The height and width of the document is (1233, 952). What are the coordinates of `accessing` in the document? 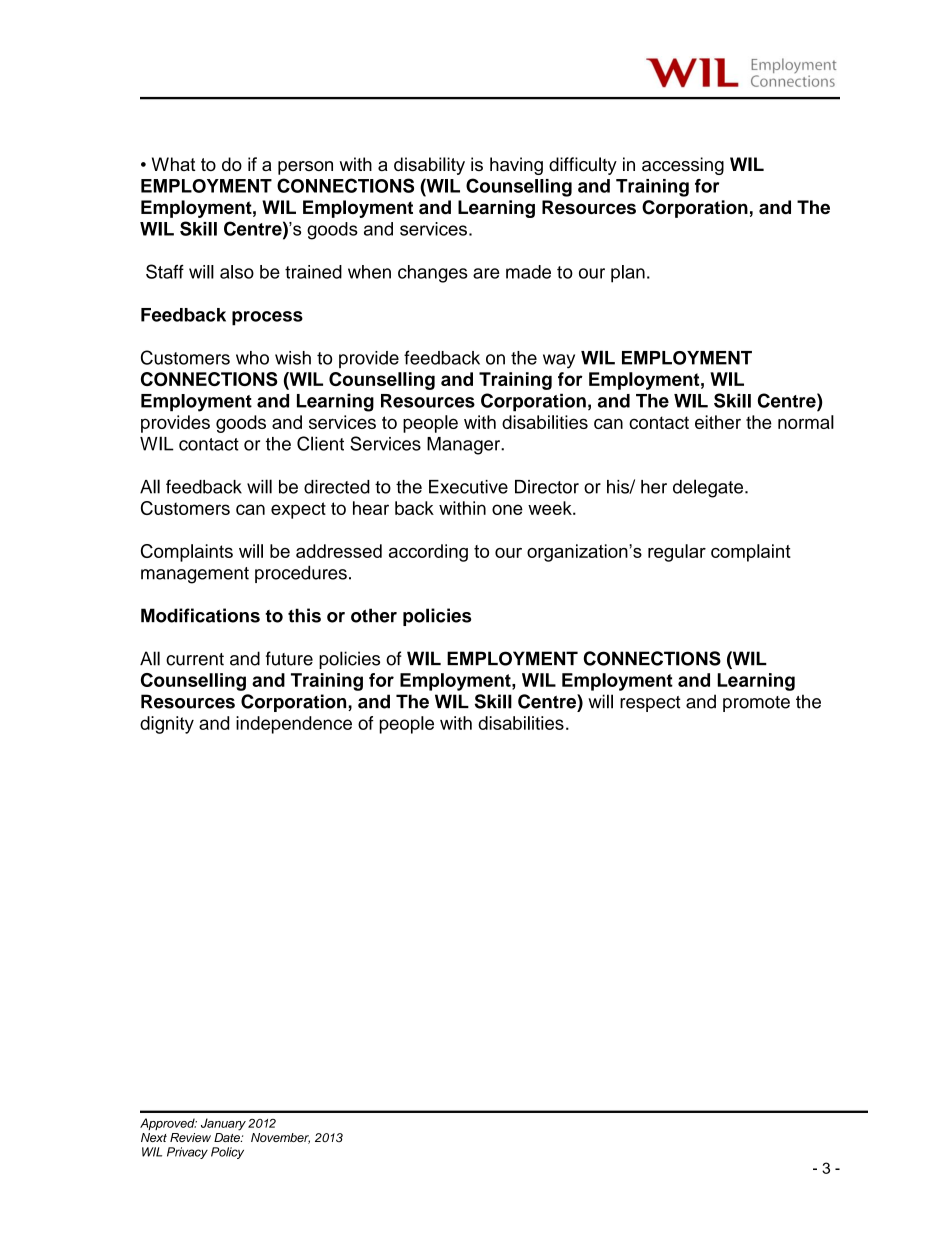 It's located at (683, 166).
